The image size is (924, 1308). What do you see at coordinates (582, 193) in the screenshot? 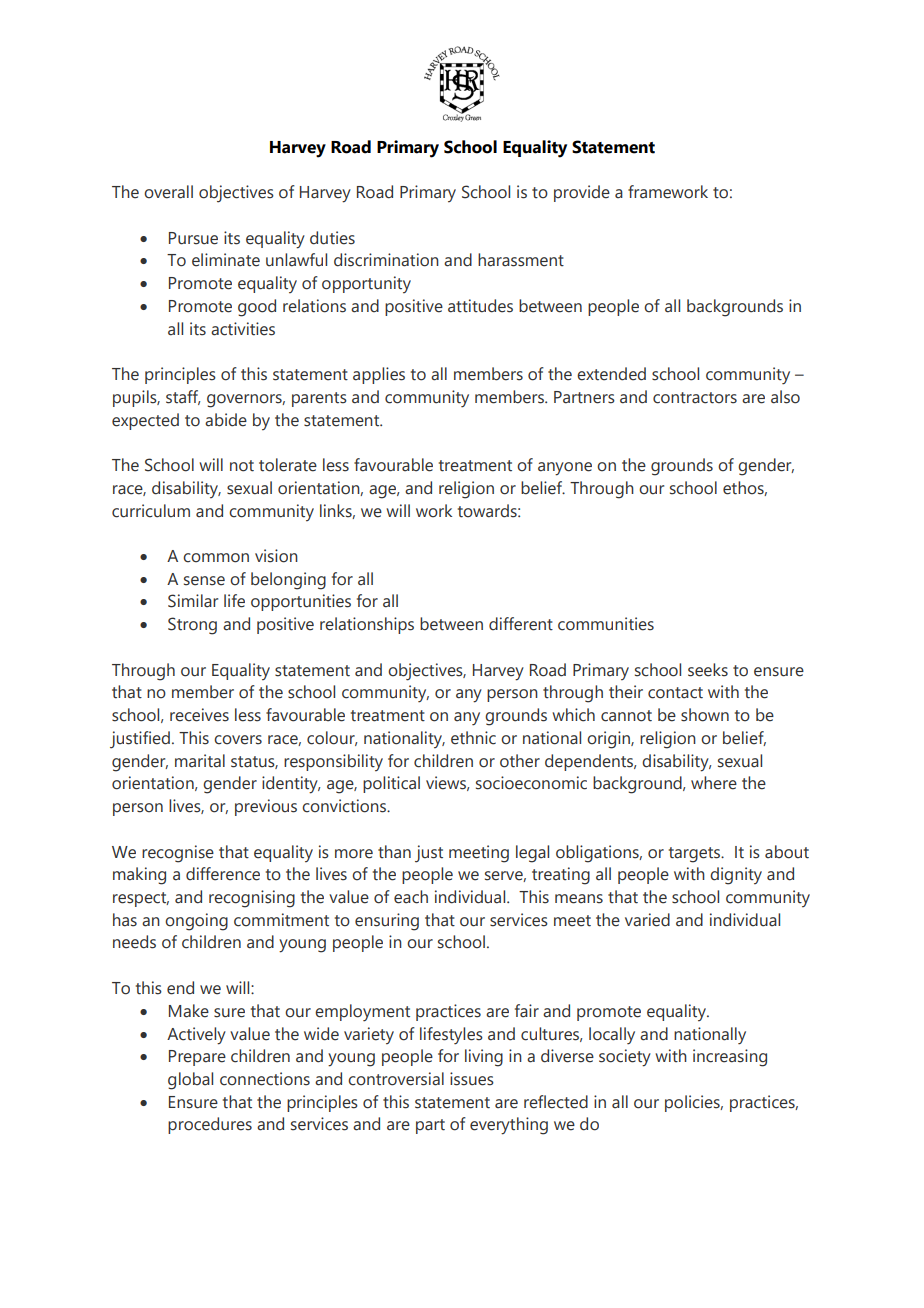
I see `provide` at bounding box center [582, 193].
